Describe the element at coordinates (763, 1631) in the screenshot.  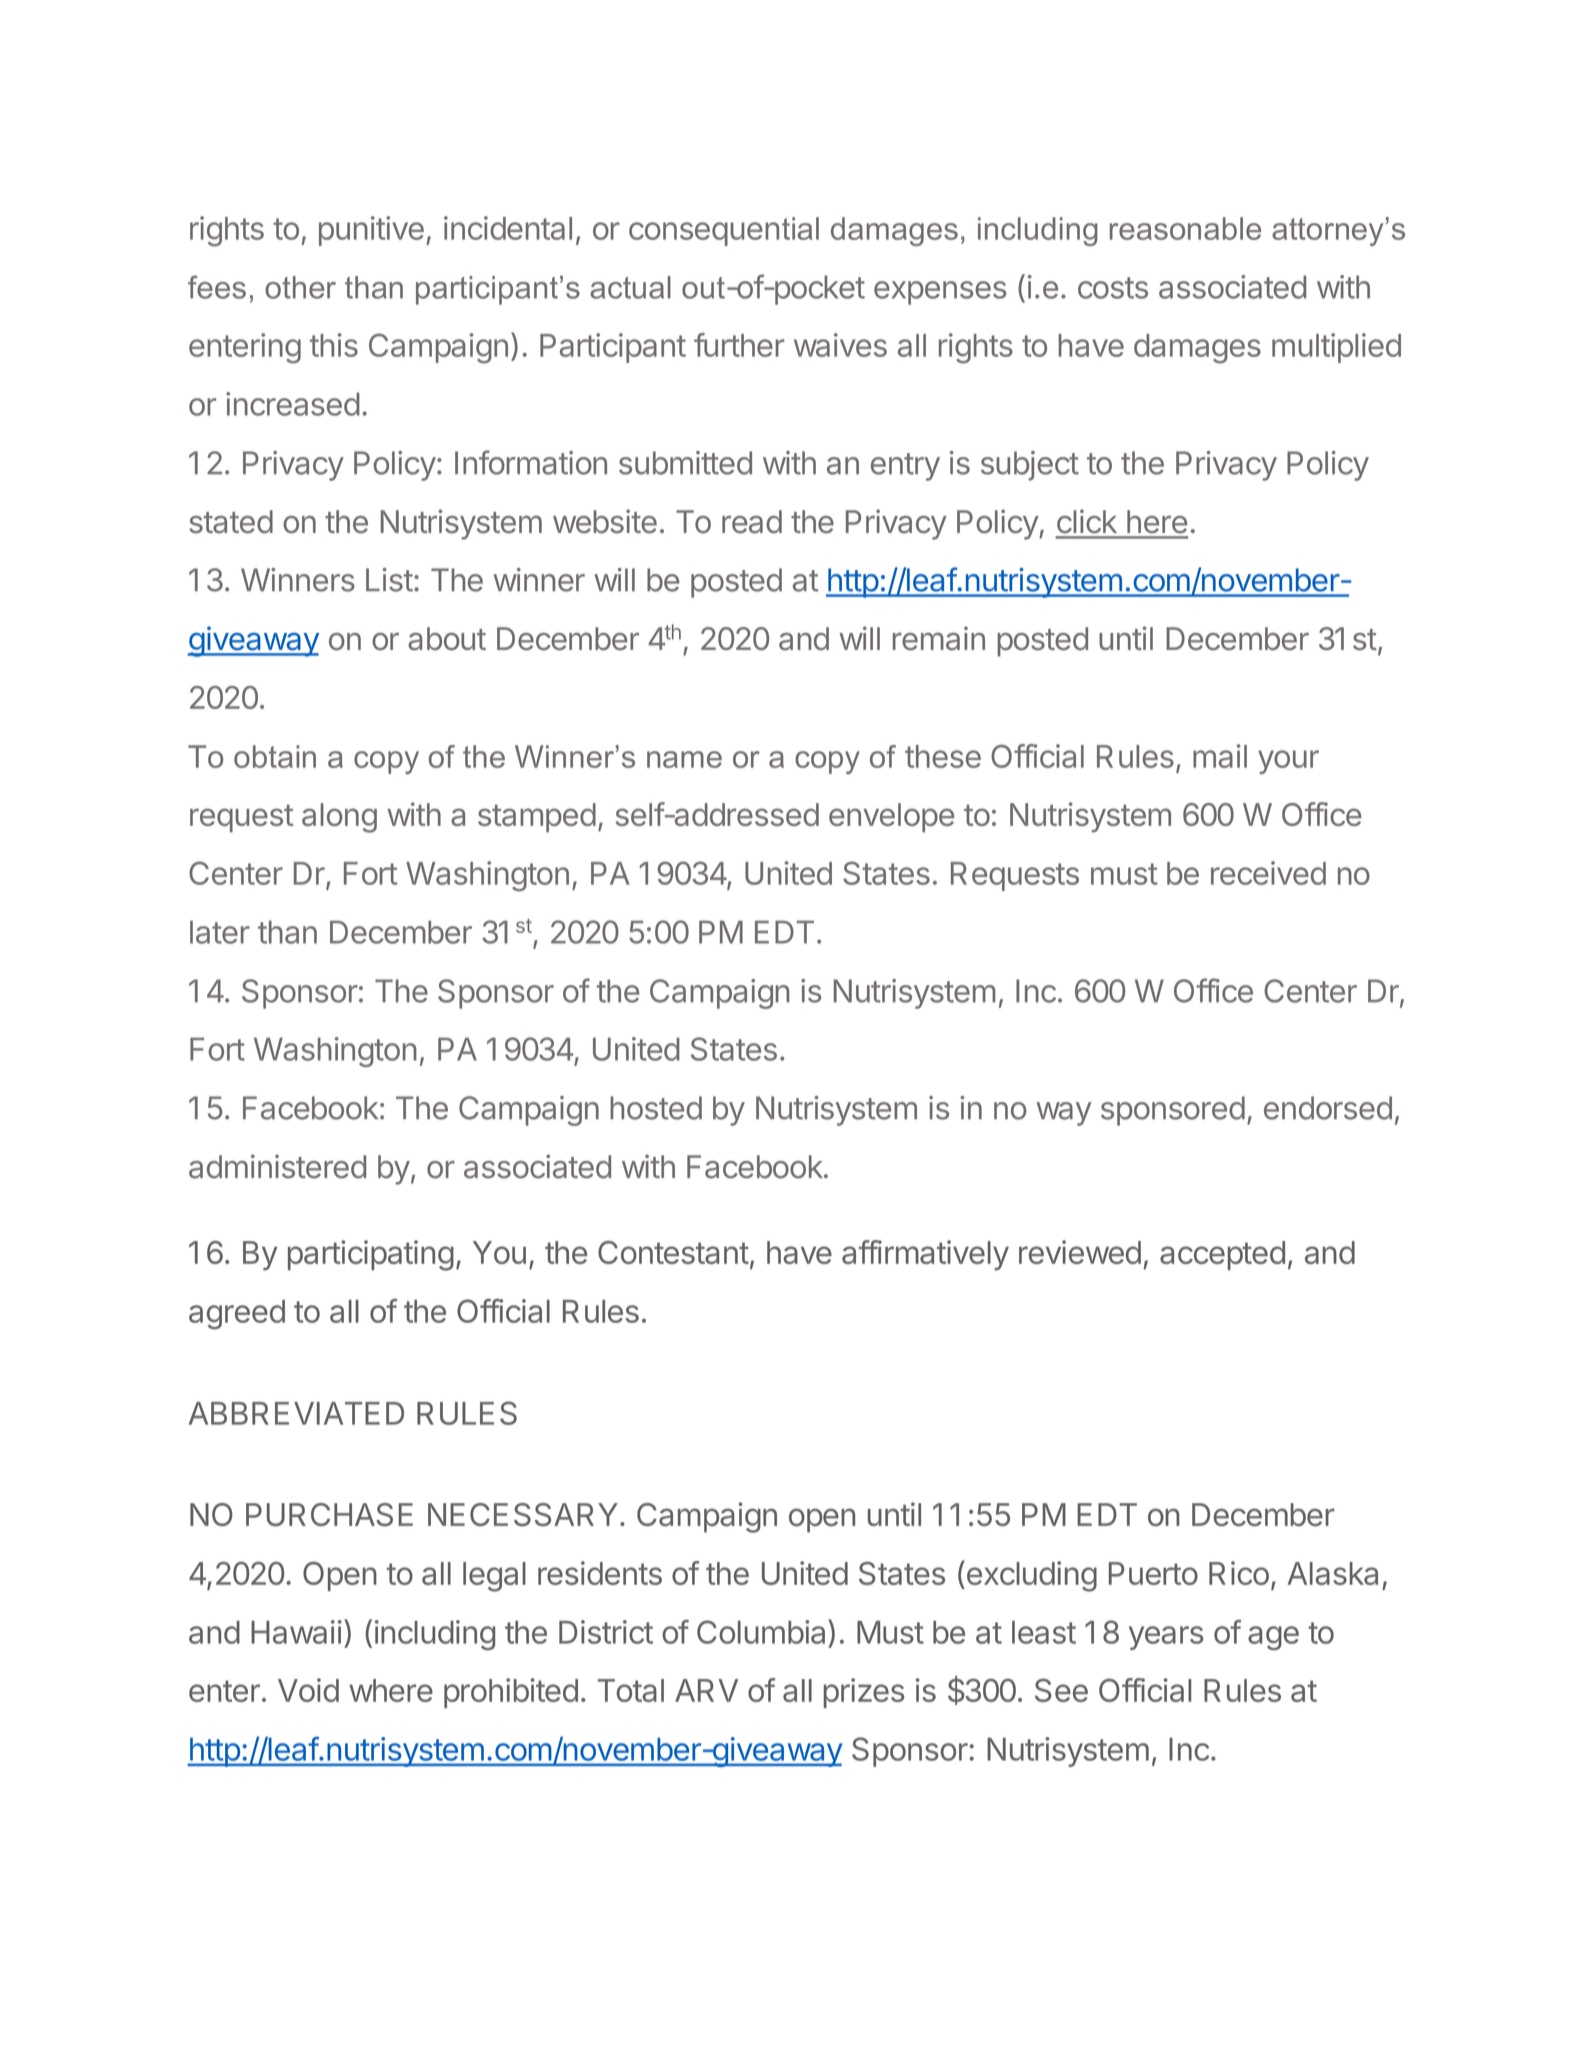
I see `Columbia` at that location.
